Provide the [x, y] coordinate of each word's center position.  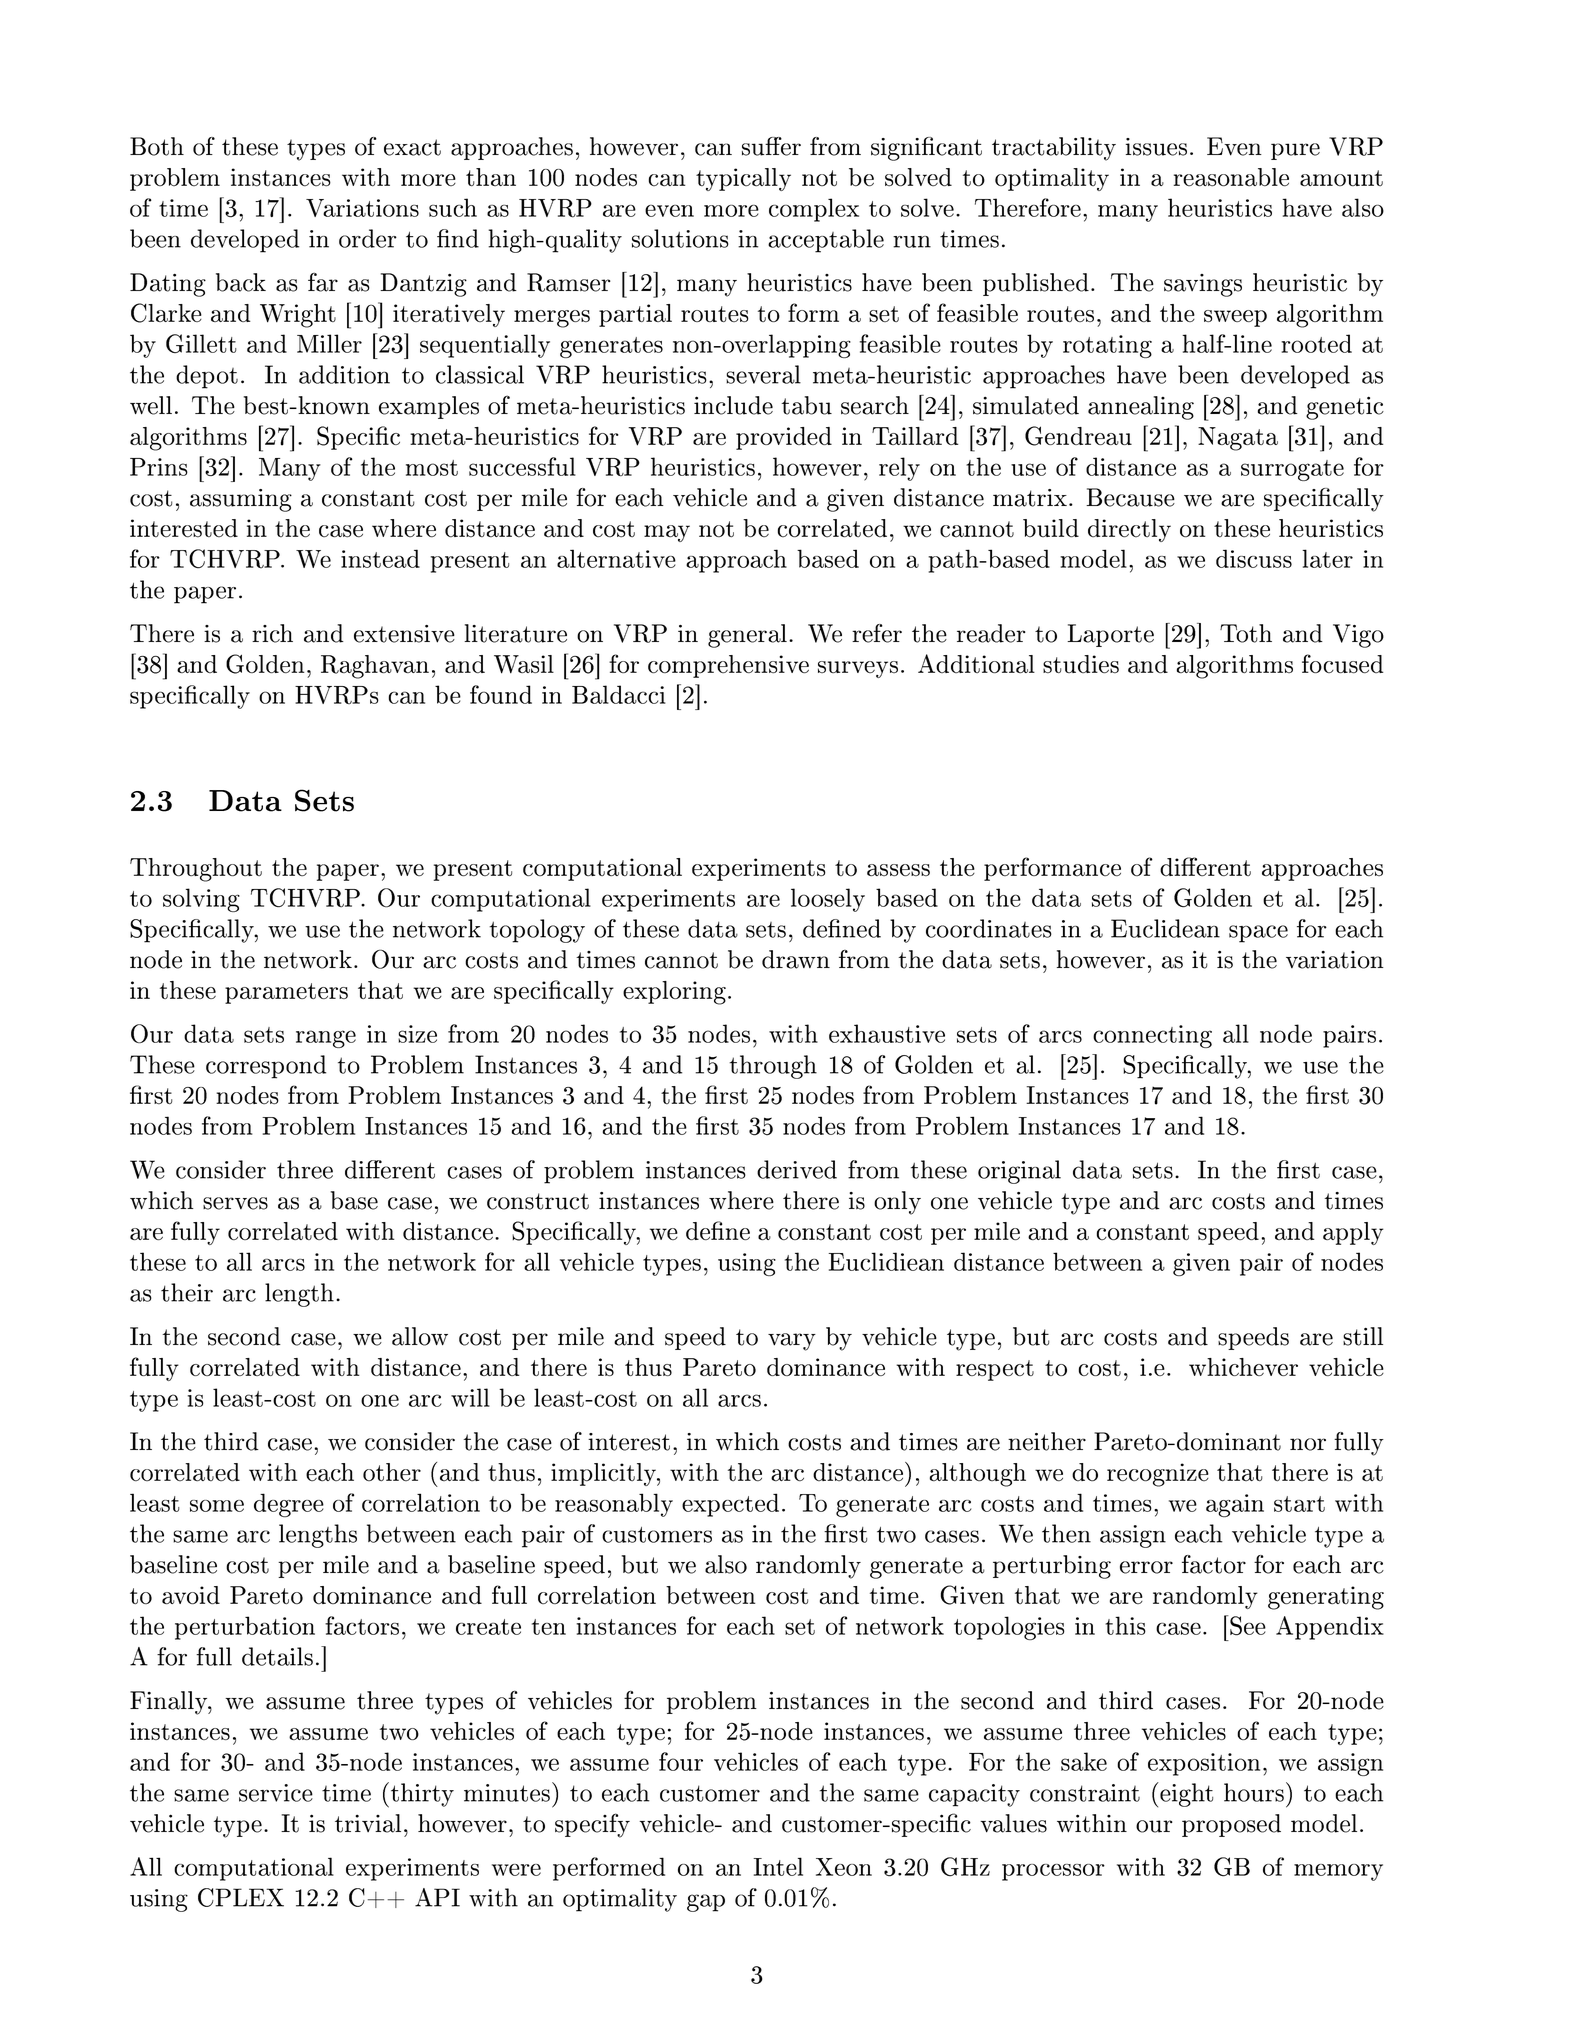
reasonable [1231, 177]
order [368, 238]
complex [814, 210]
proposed [1231, 1825]
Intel [778, 1866]
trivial [368, 1823]
